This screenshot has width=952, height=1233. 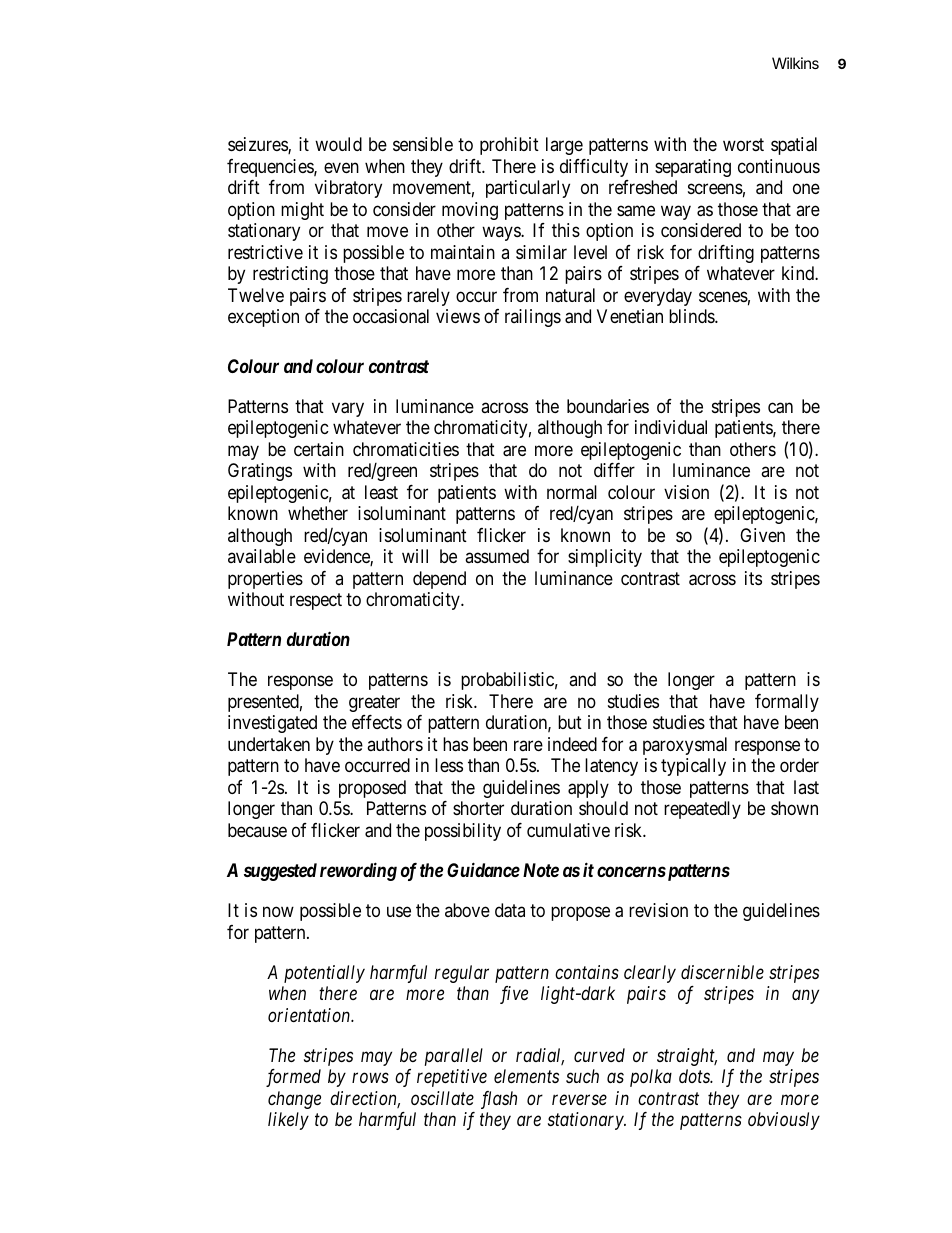 What do you see at coordinates (338, 144) in the screenshot?
I see `would` at bounding box center [338, 144].
